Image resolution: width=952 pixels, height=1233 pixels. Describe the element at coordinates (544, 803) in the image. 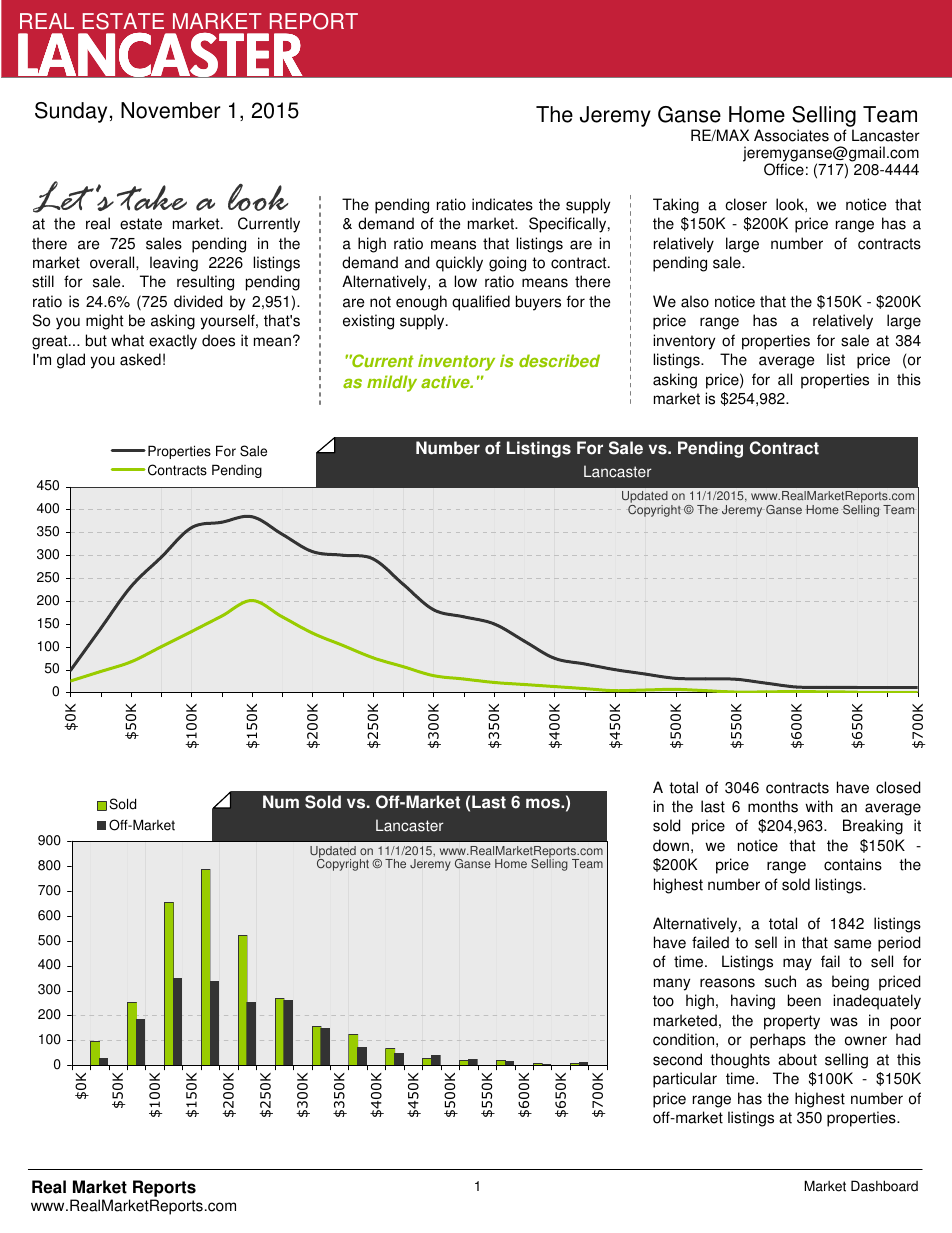

I see `mos` at that location.
